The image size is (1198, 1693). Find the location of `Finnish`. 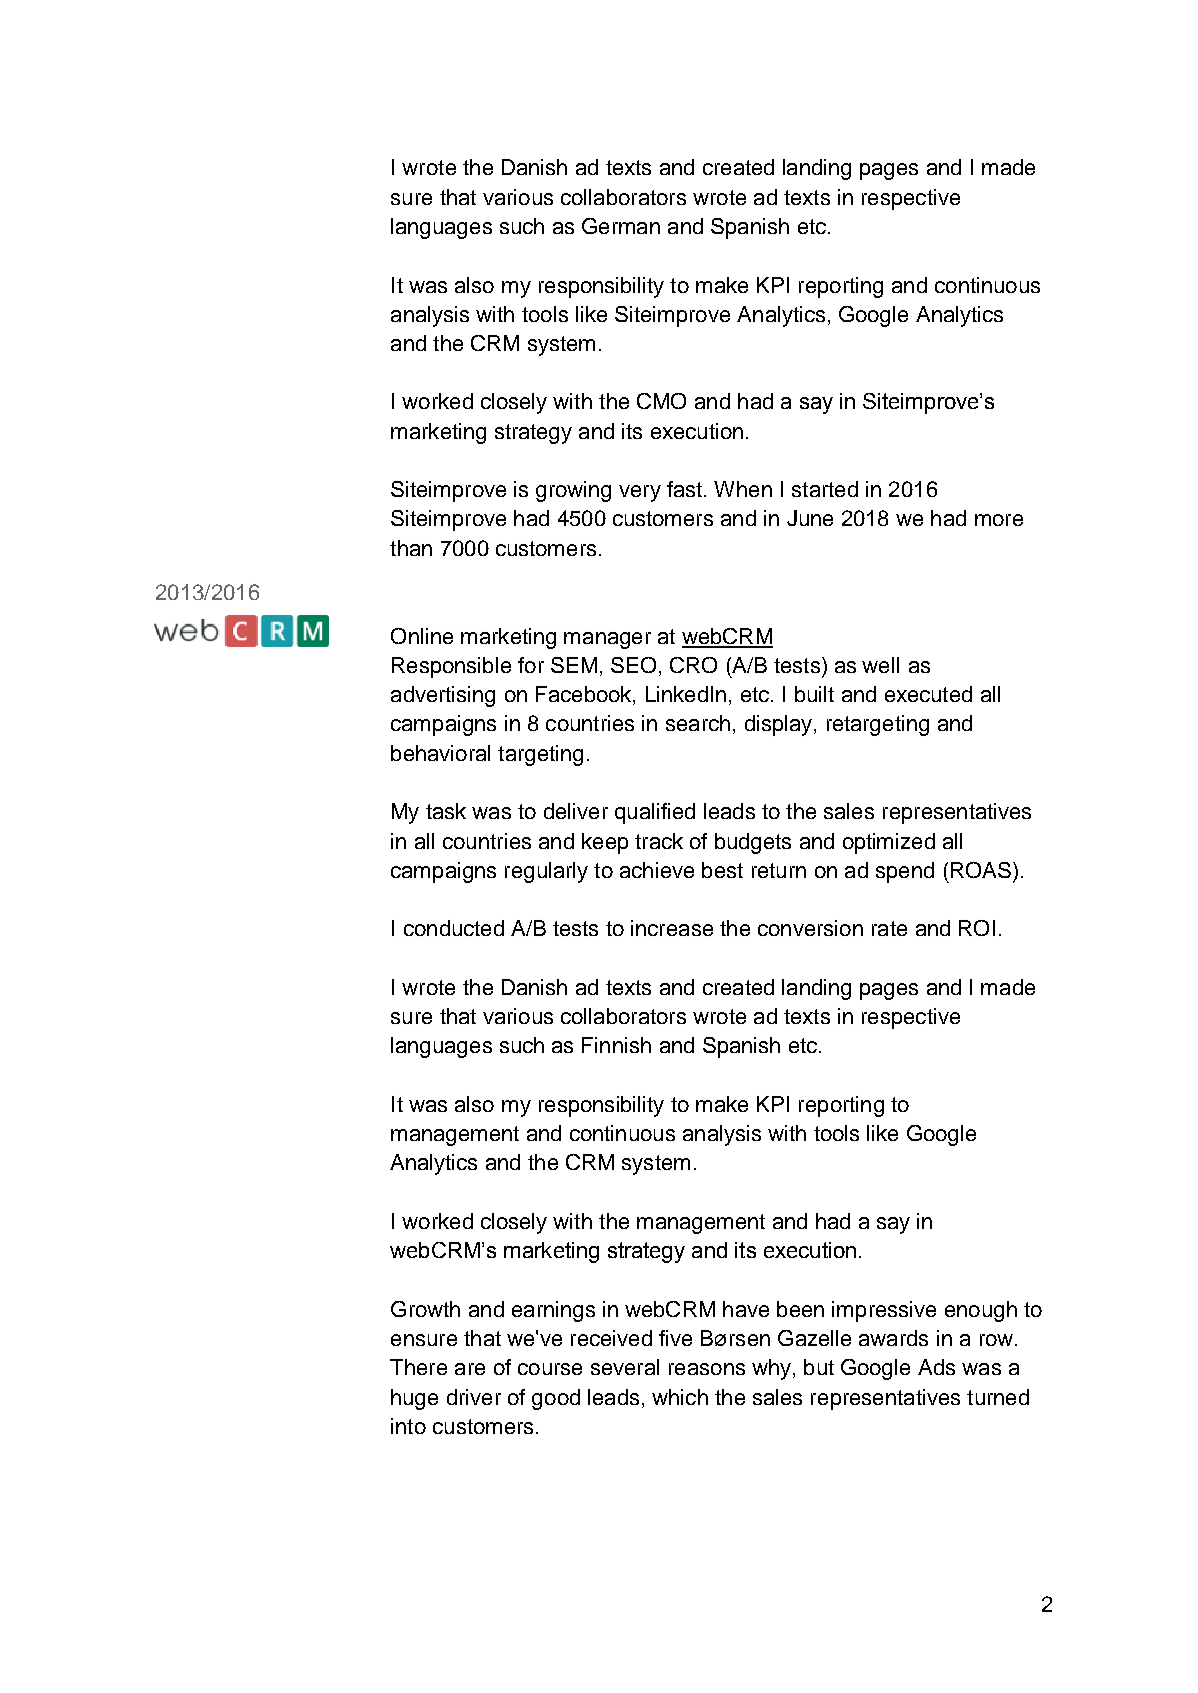

Finnish is located at coordinates (616, 1045).
